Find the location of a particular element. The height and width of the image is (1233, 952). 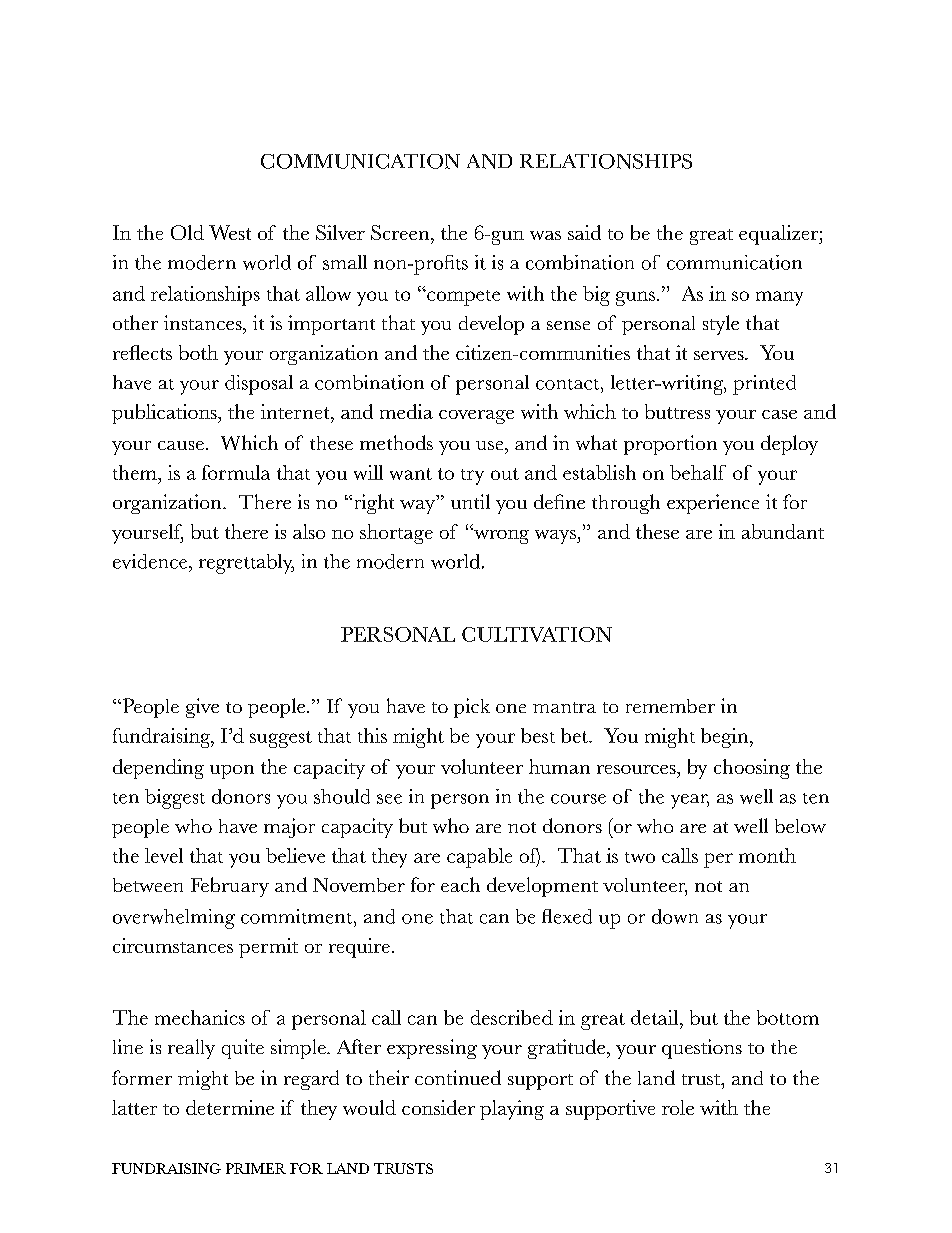

many is located at coordinates (779, 298).
